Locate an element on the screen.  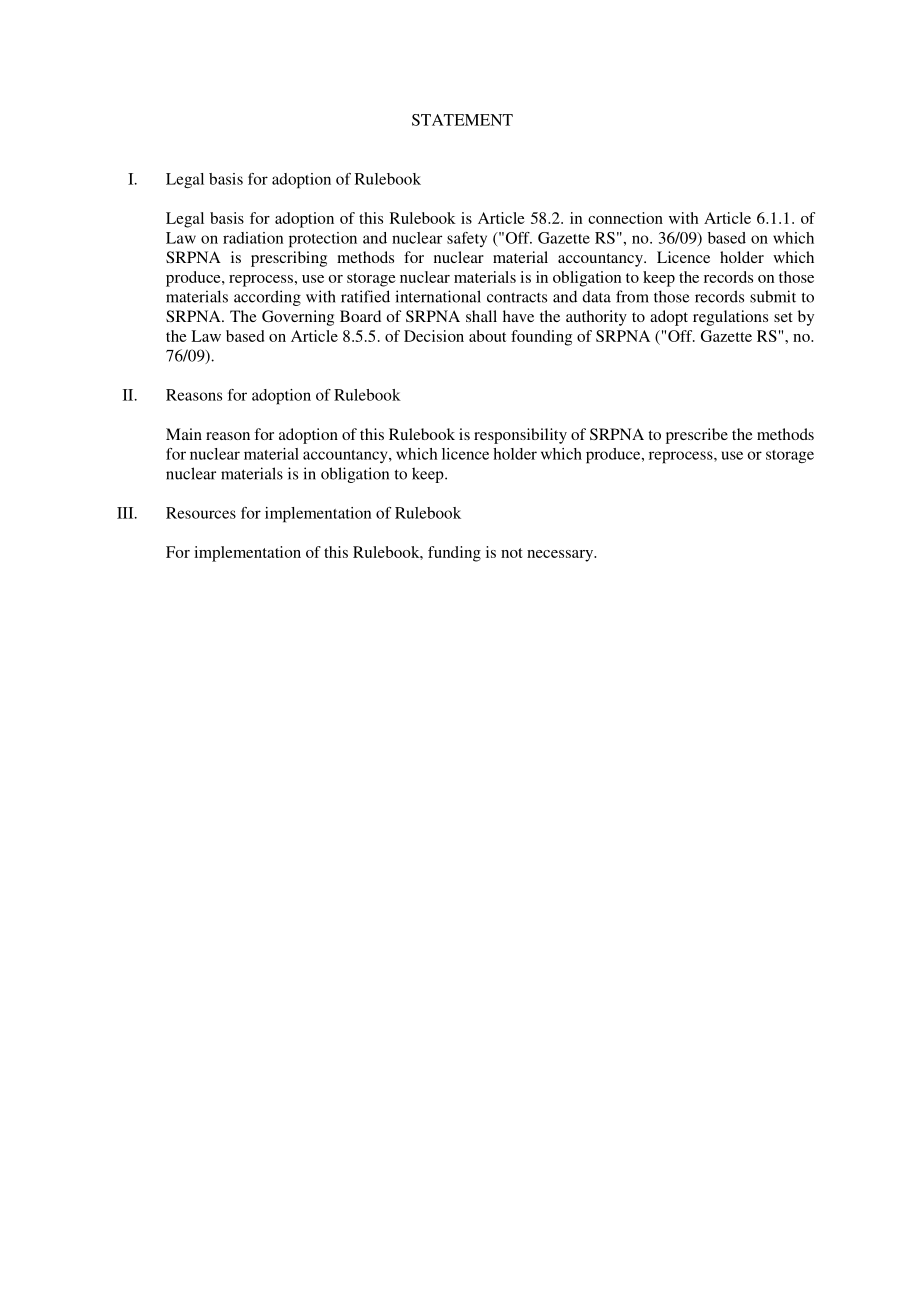
Governing is located at coordinates (298, 318).
